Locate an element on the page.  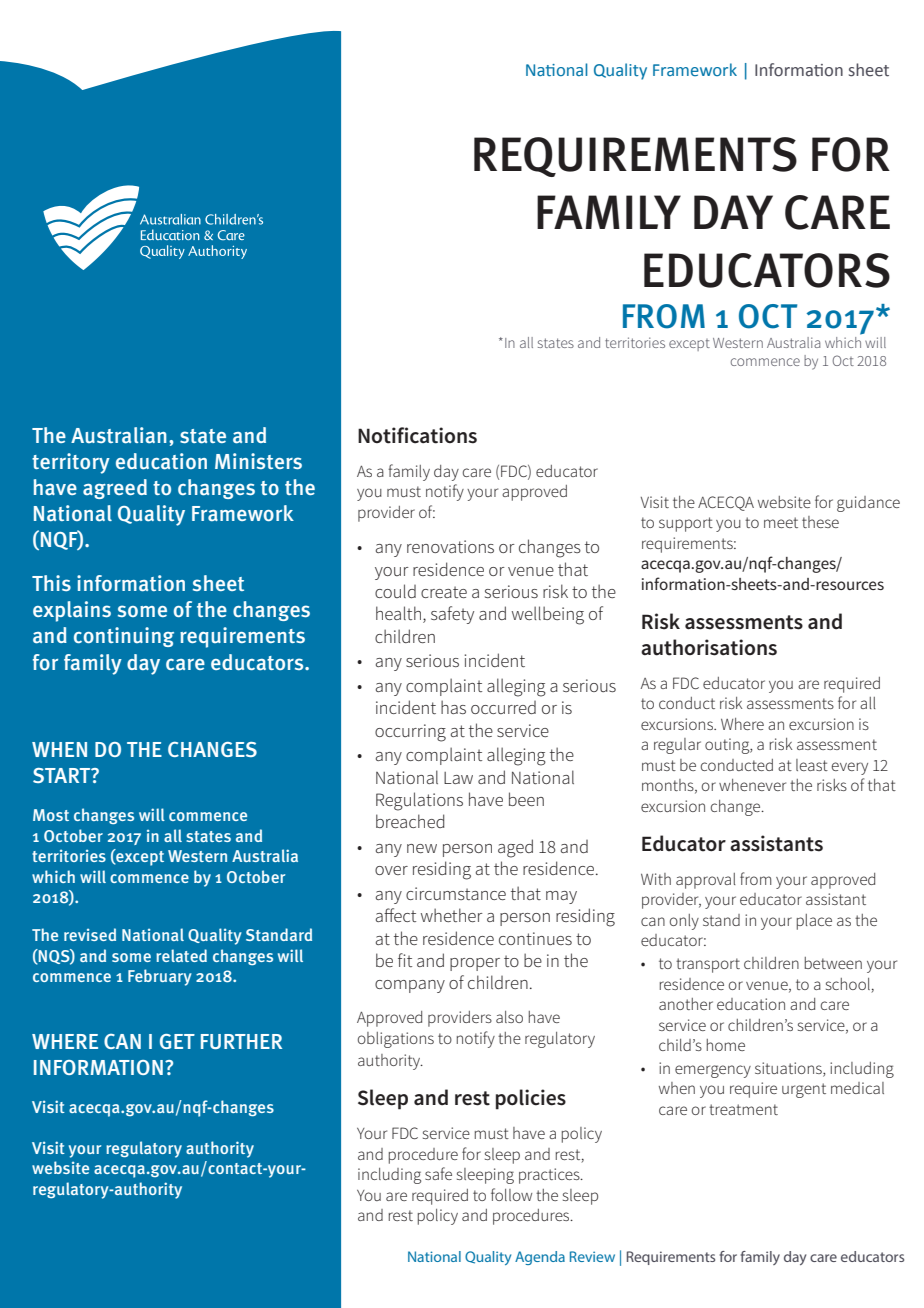
new is located at coordinates (422, 848).
